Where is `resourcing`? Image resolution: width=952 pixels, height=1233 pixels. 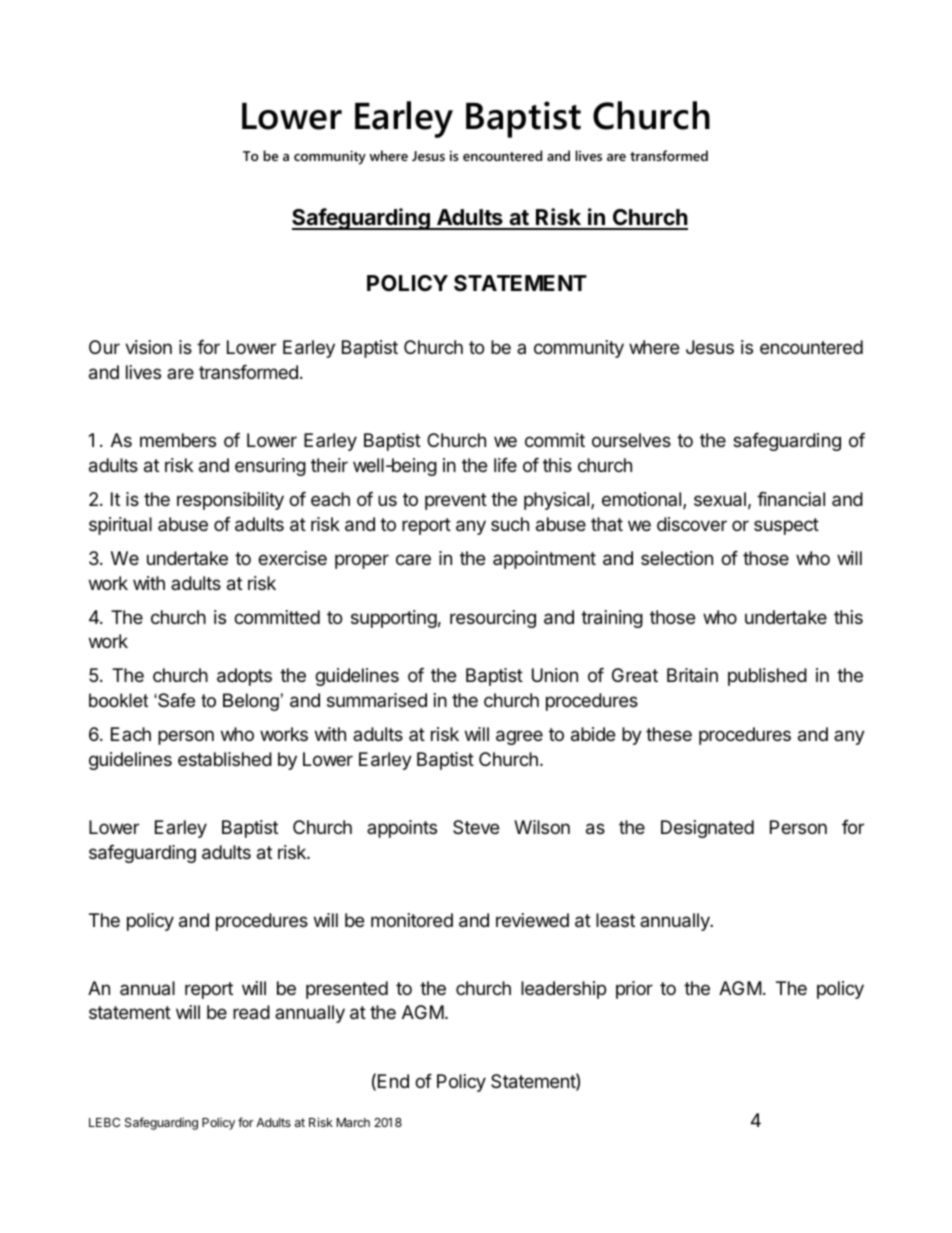 resourcing is located at coordinates (493, 619).
